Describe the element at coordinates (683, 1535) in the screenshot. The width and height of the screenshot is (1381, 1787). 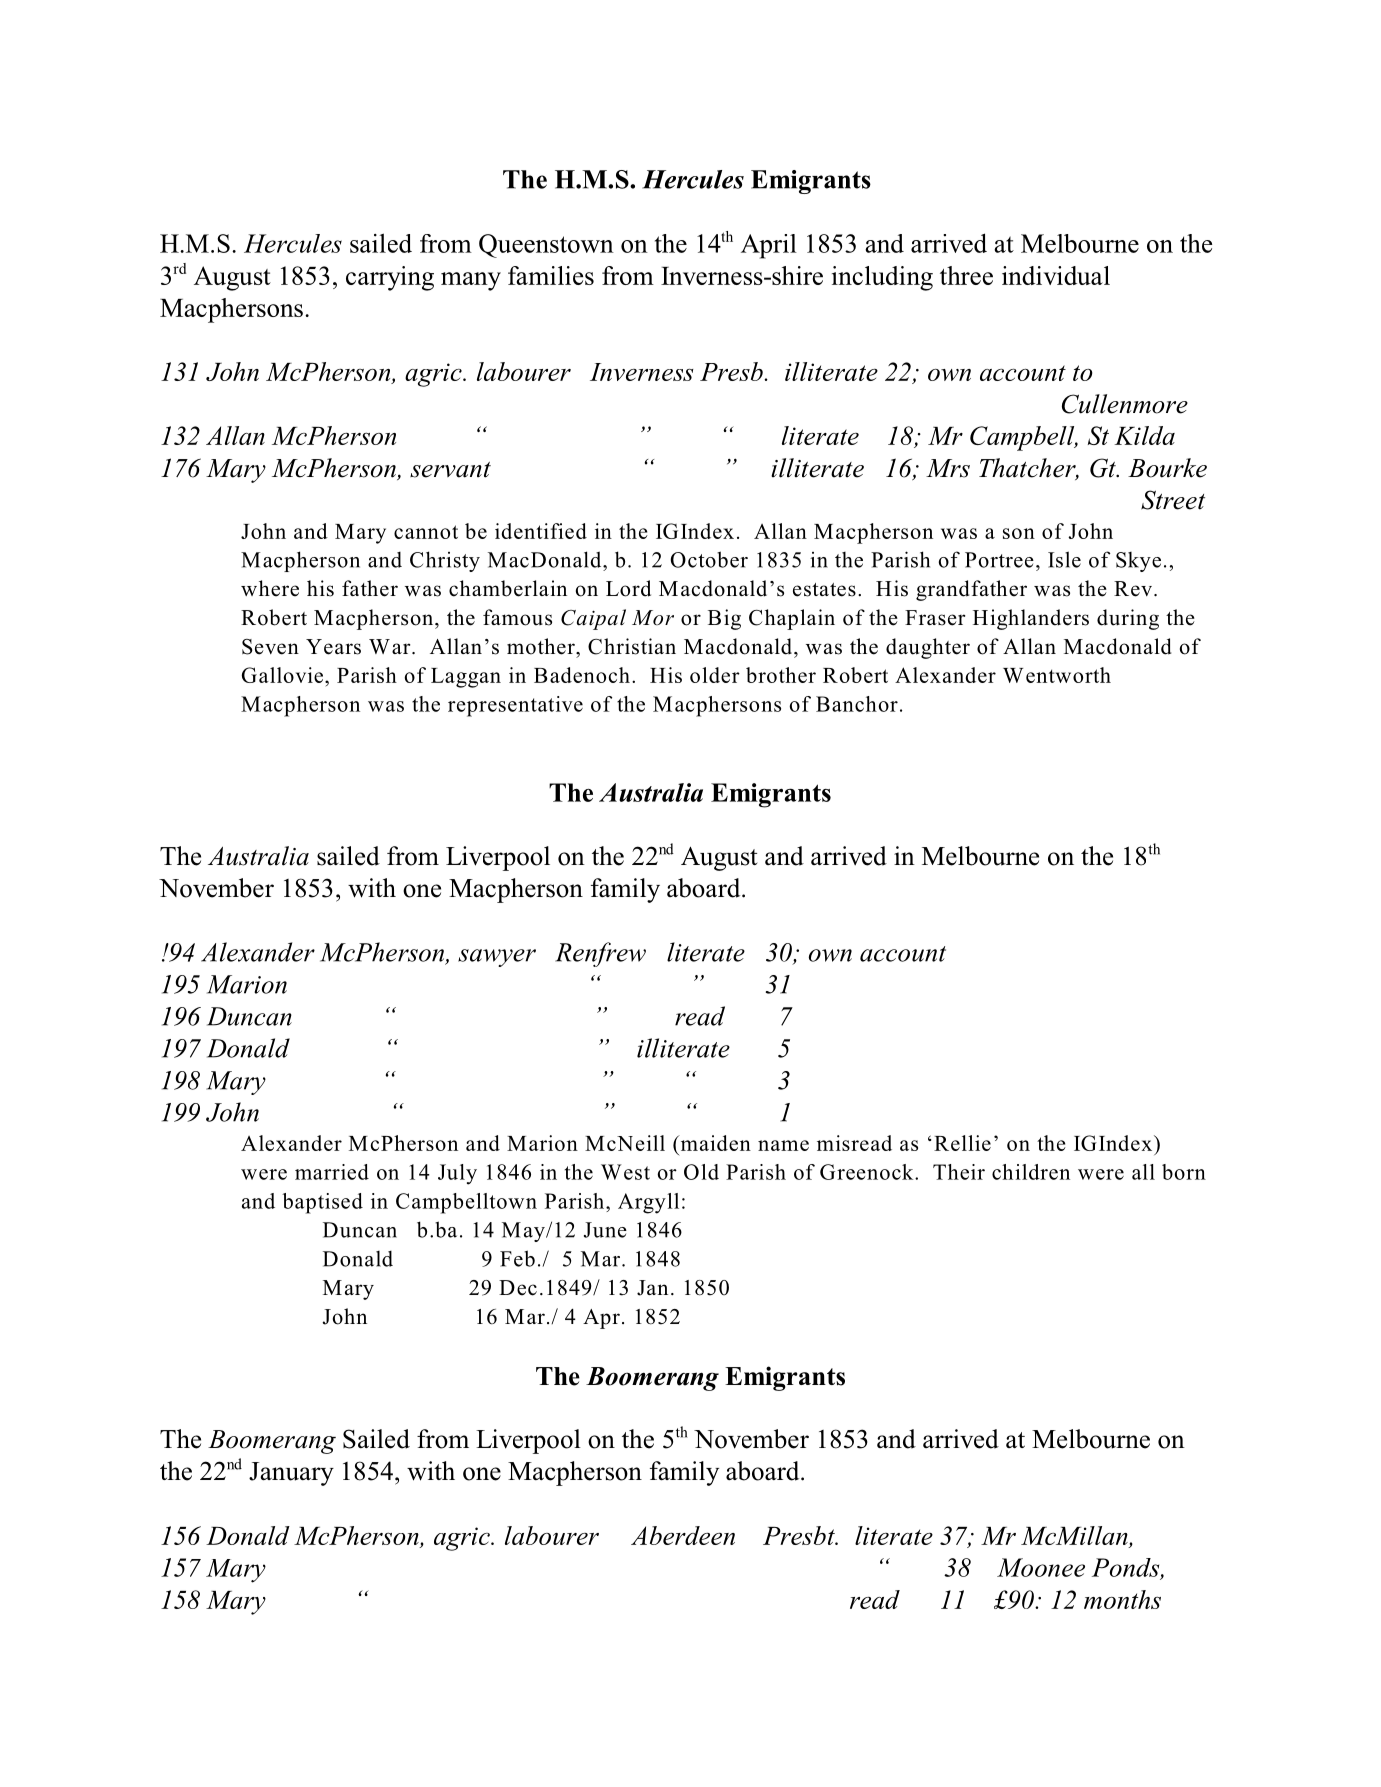
I see `Aberdeen` at that location.
